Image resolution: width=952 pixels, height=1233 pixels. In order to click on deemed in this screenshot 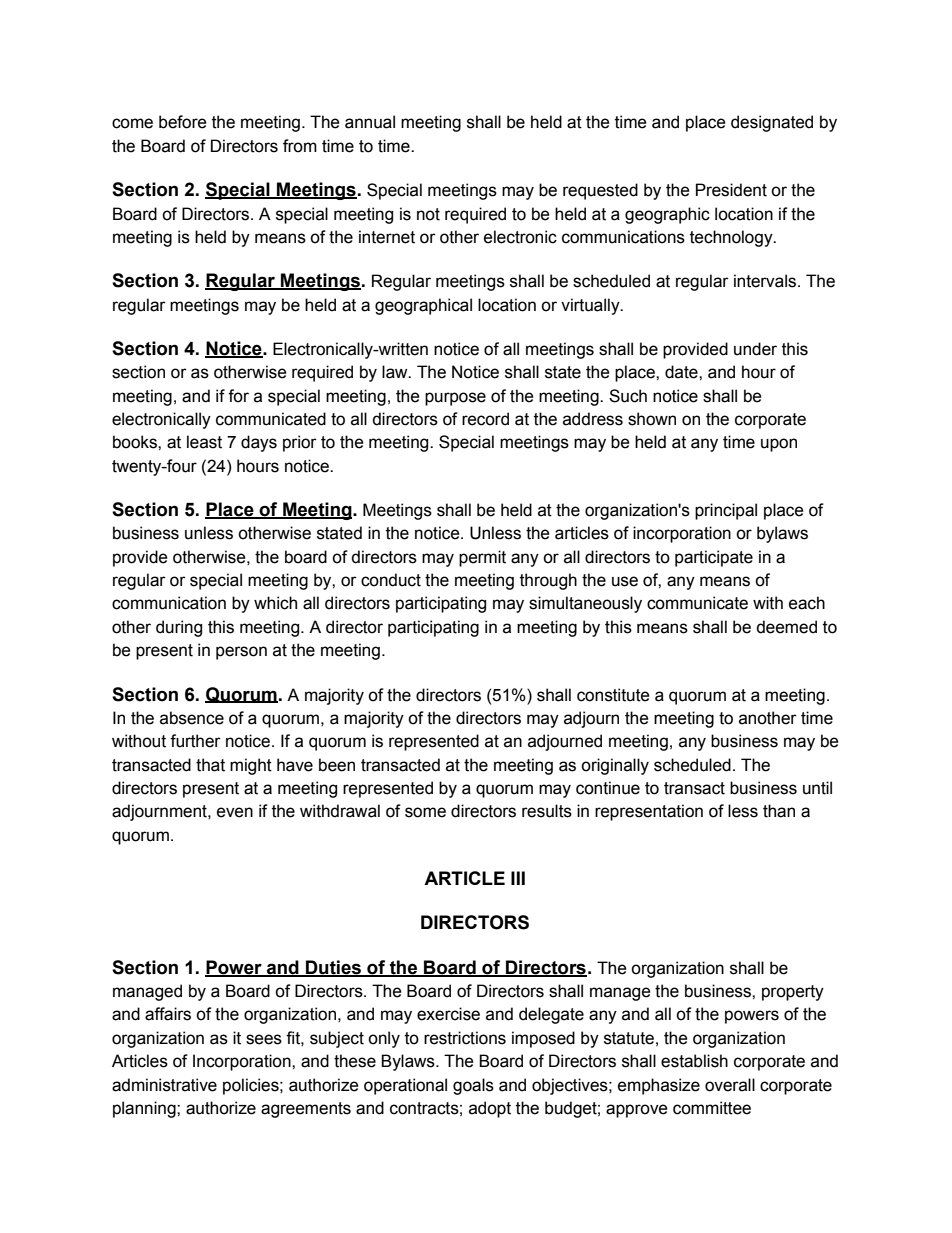, I will do `click(786, 627)`.
